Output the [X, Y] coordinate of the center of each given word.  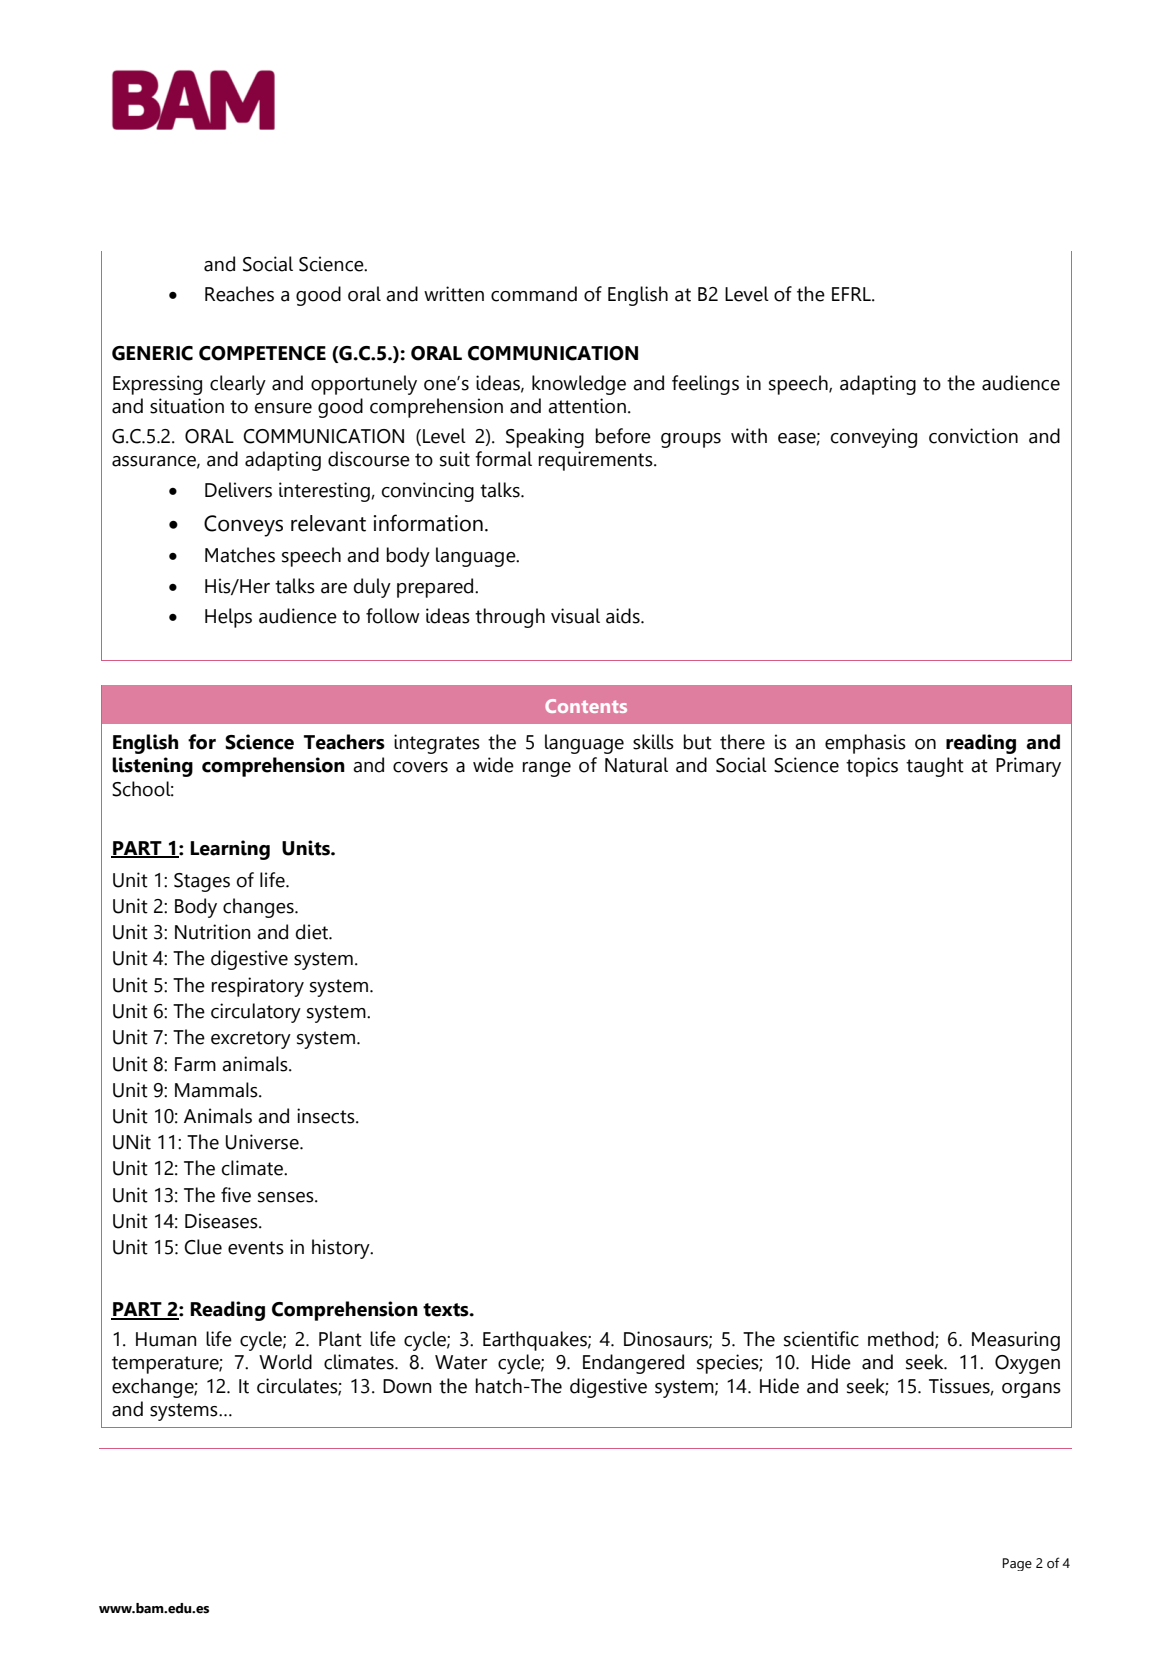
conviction [973, 436]
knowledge [579, 385]
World [285, 1362]
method [902, 1339]
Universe [263, 1142]
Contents [586, 706]
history [342, 1249]
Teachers [344, 742]
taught [935, 767]
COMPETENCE [262, 353]
